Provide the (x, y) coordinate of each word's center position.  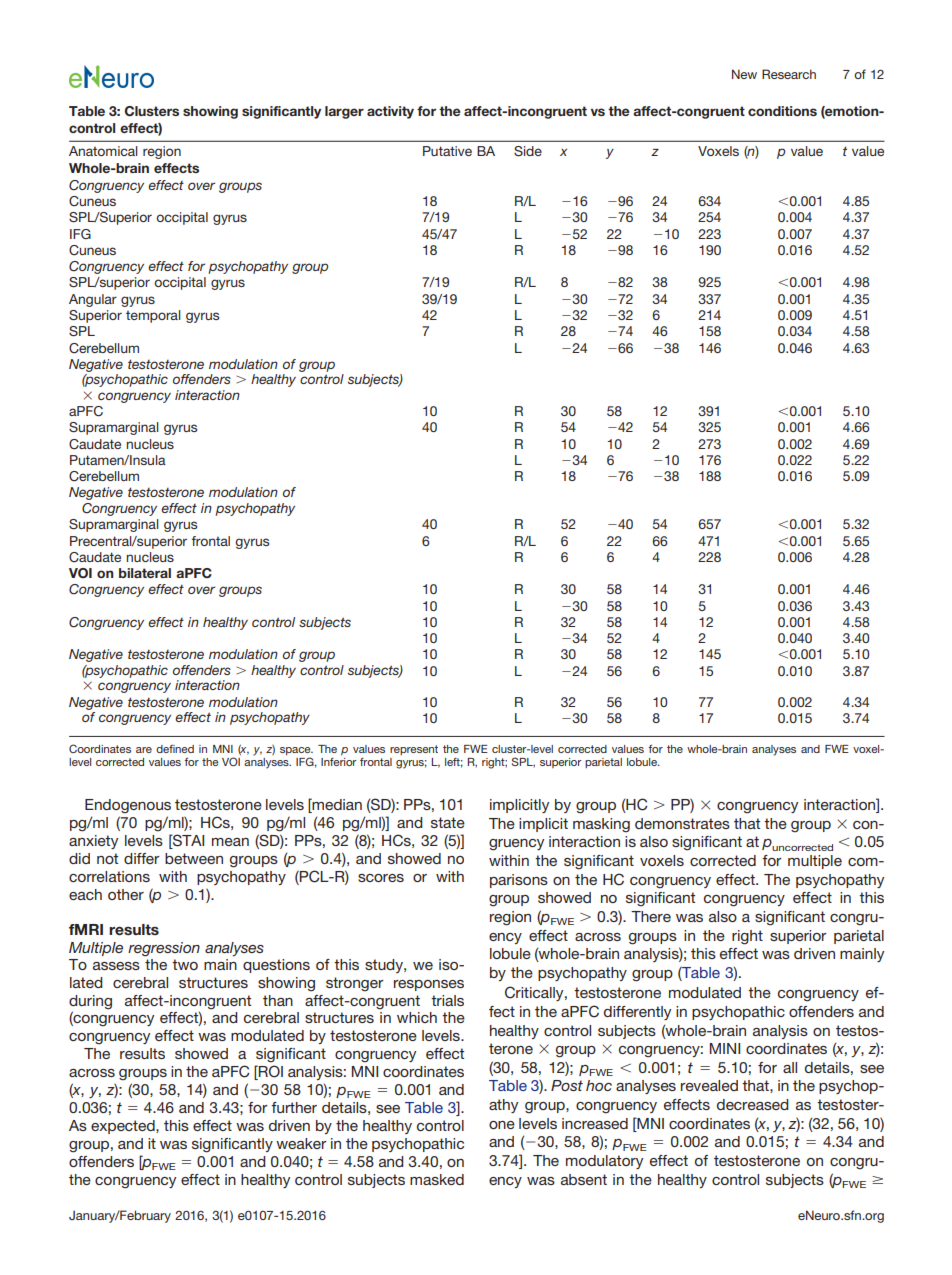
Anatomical (103, 151)
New (744, 74)
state (448, 822)
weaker (301, 1143)
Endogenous (128, 806)
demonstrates (682, 823)
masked (437, 1179)
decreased (753, 1104)
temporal (153, 316)
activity (390, 112)
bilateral (145, 573)
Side (528, 151)
